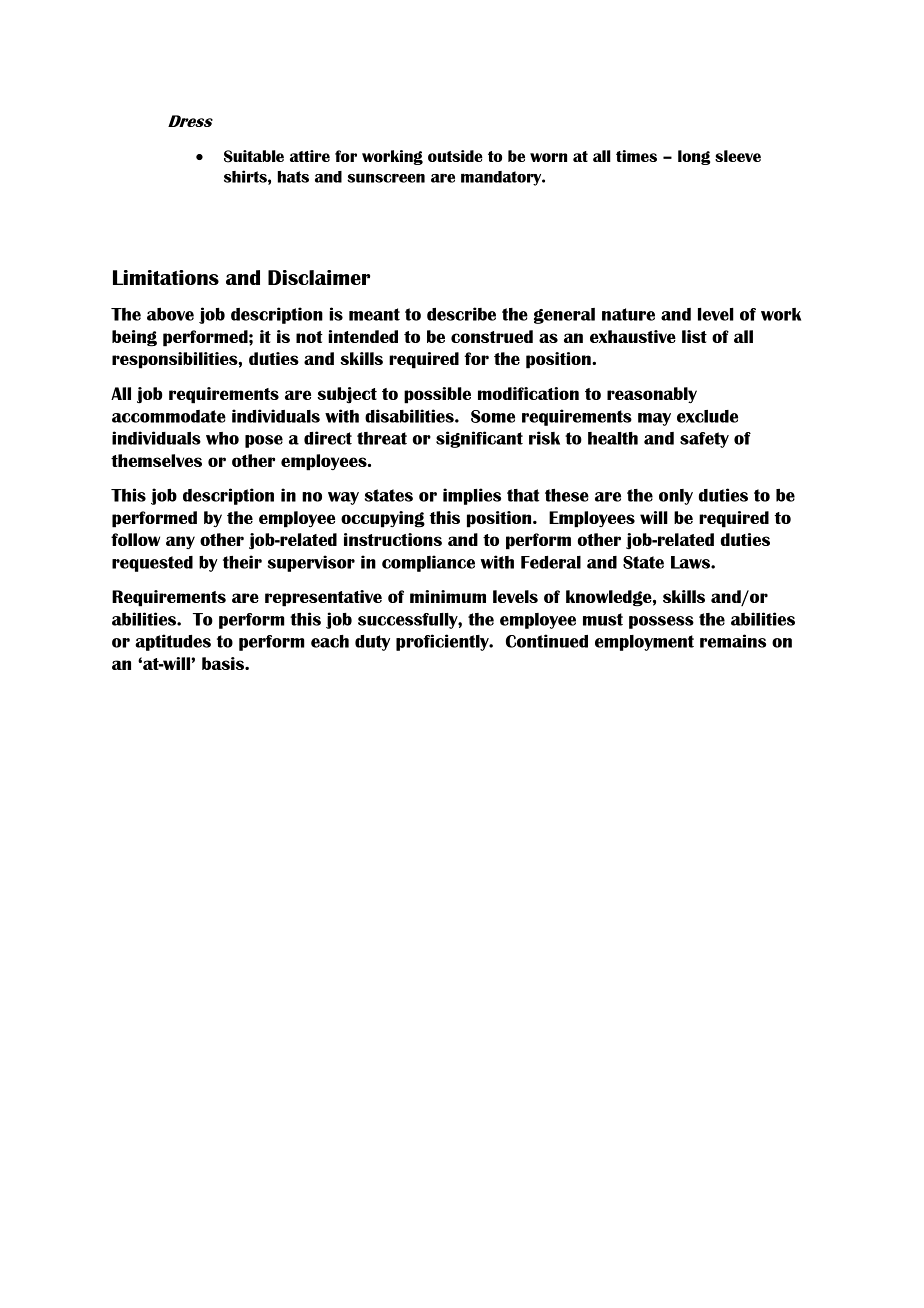  I want to click on duty, so click(372, 643).
